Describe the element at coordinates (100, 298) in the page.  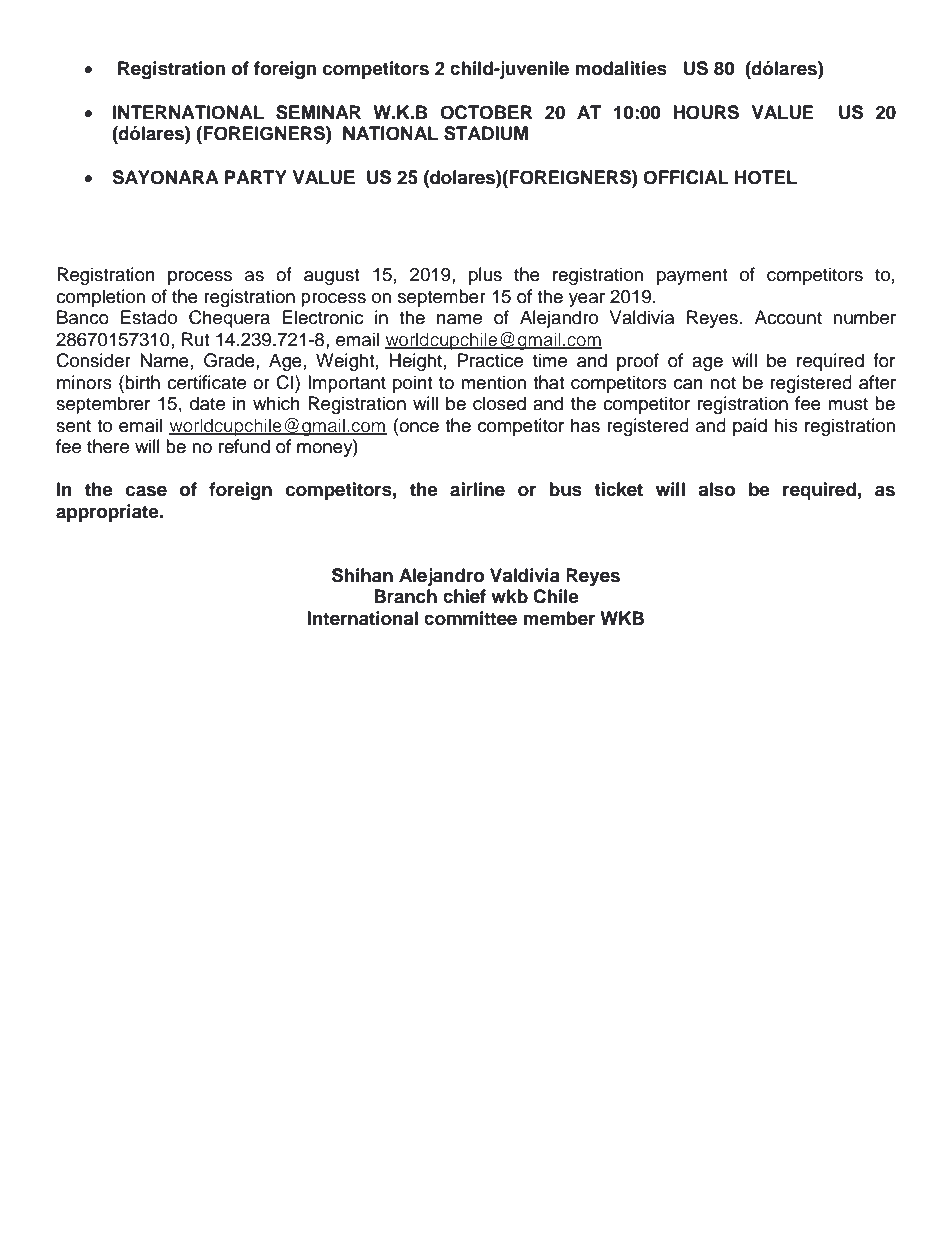
I see `completion` at that location.
